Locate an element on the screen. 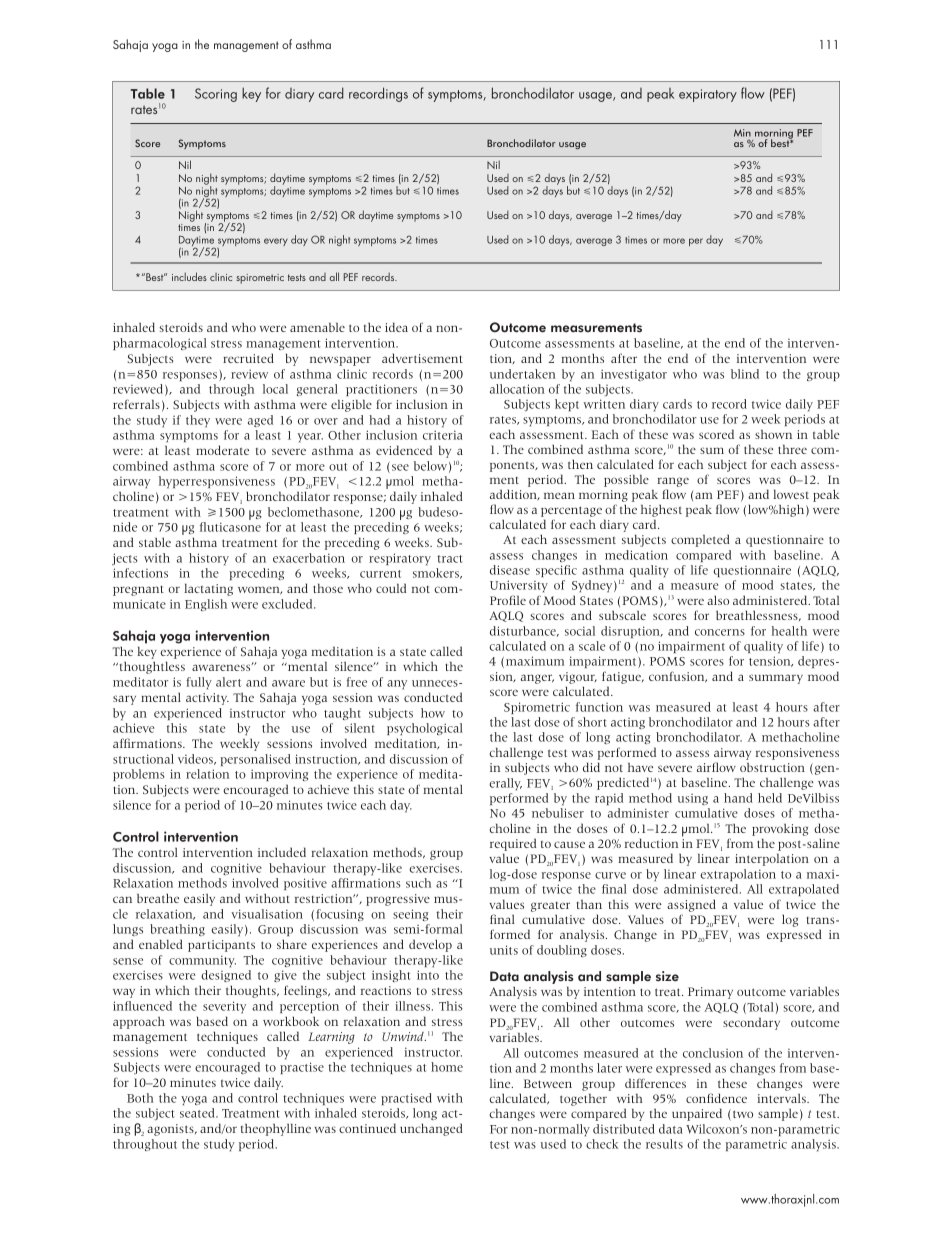 The image size is (952, 1233). Scoring is located at coordinates (216, 95).
